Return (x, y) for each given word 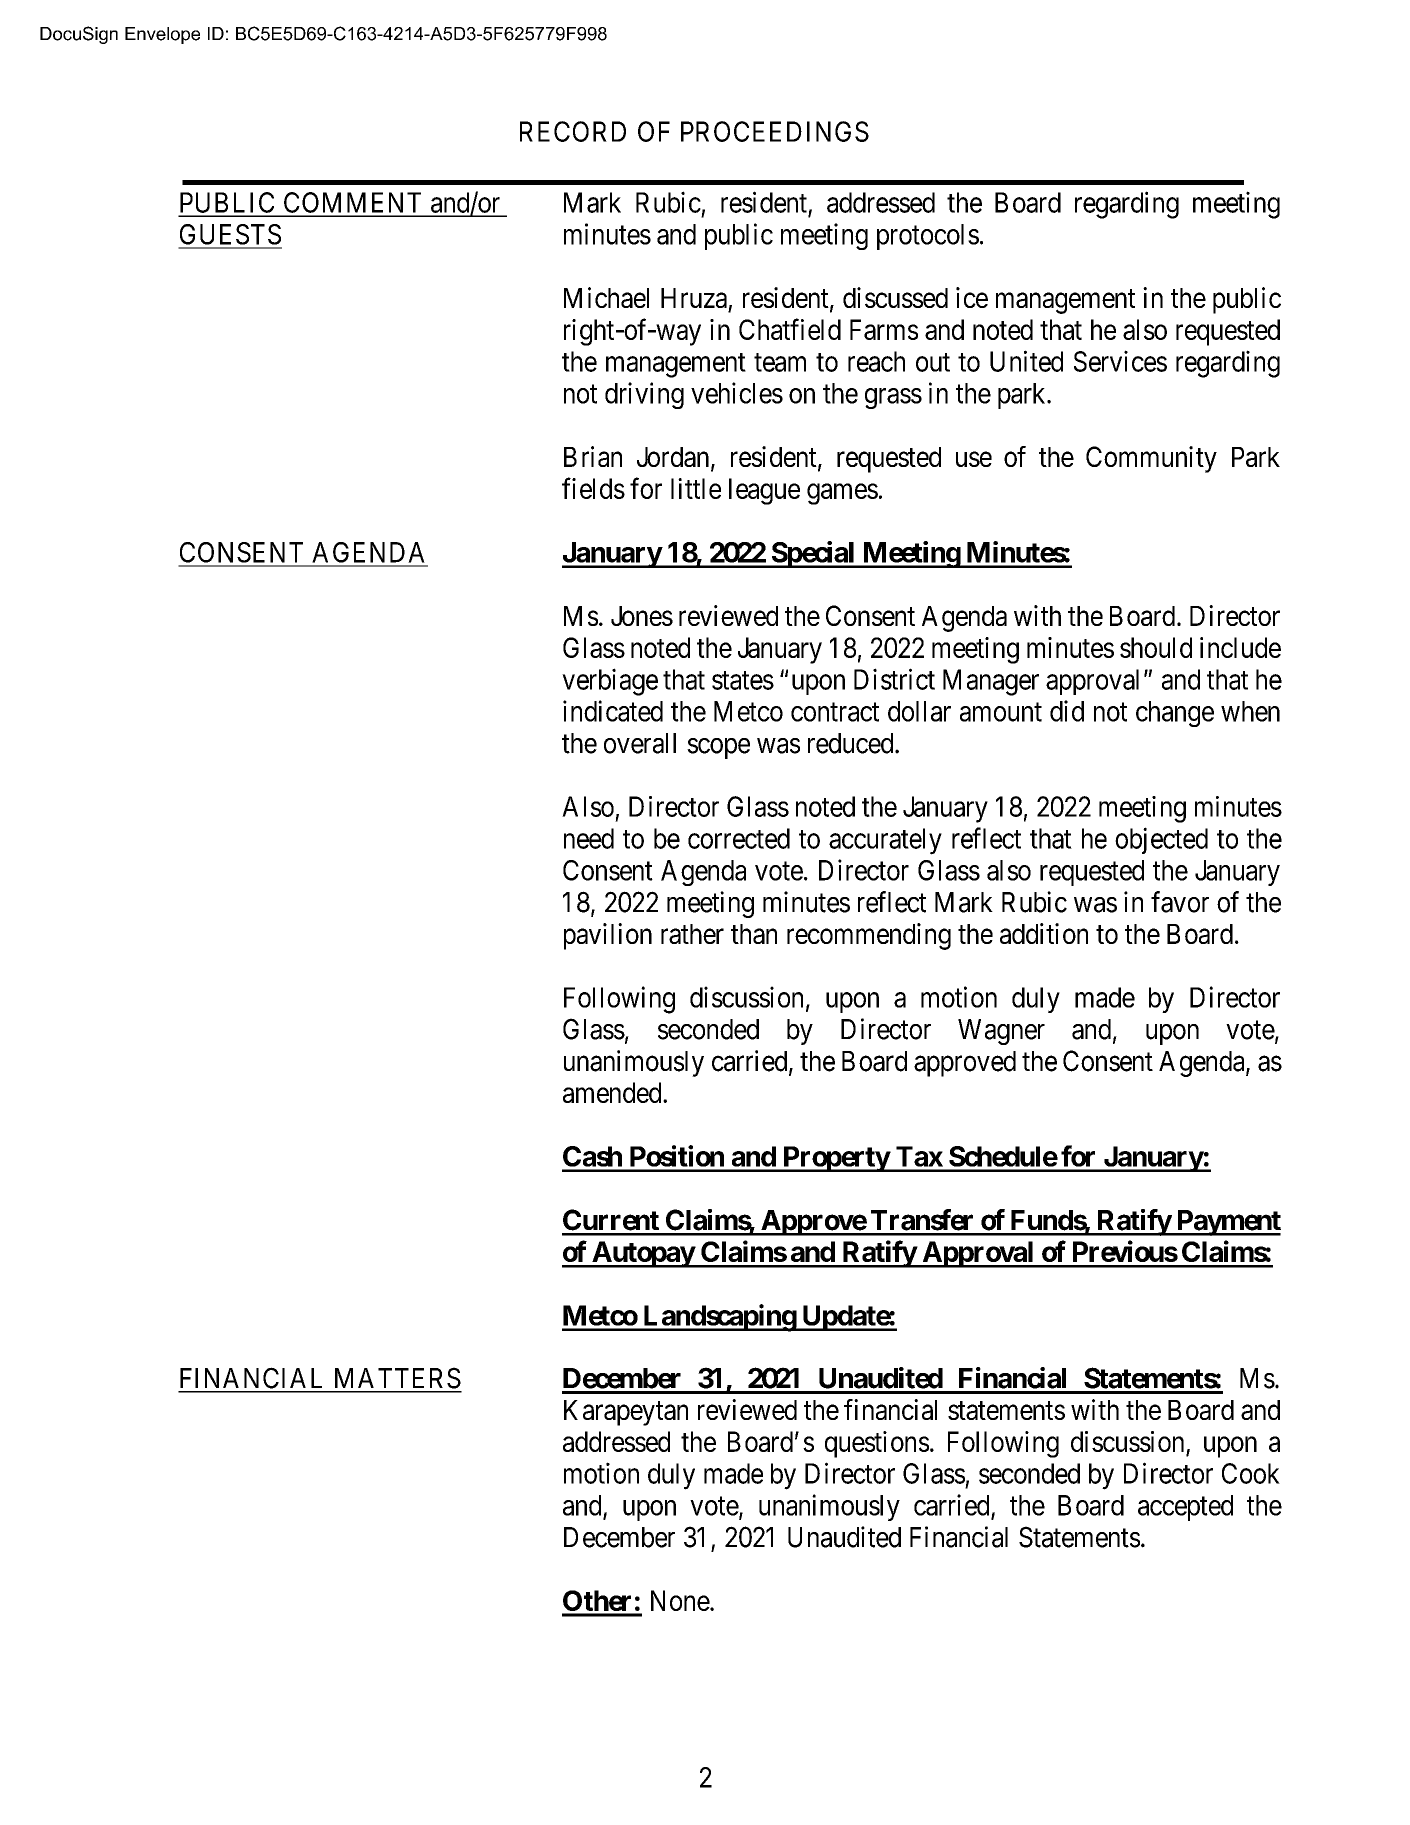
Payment (1227, 1223)
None (681, 1600)
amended (613, 1092)
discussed (895, 297)
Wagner (1001, 1032)
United (1026, 361)
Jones (642, 616)
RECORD (573, 131)
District (894, 679)
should (1156, 647)
